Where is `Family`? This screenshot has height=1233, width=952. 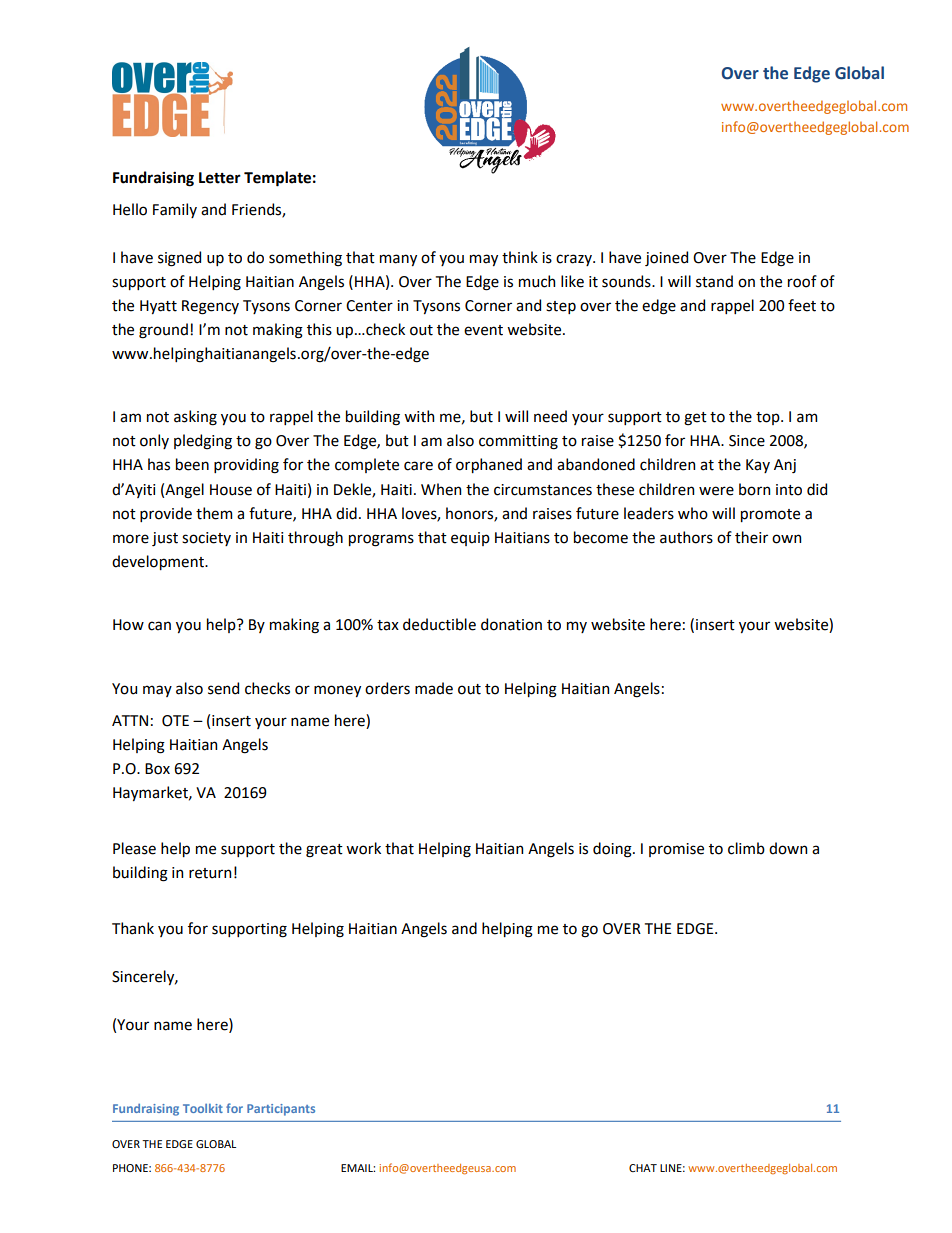
Family is located at coordinates (175, 210).
